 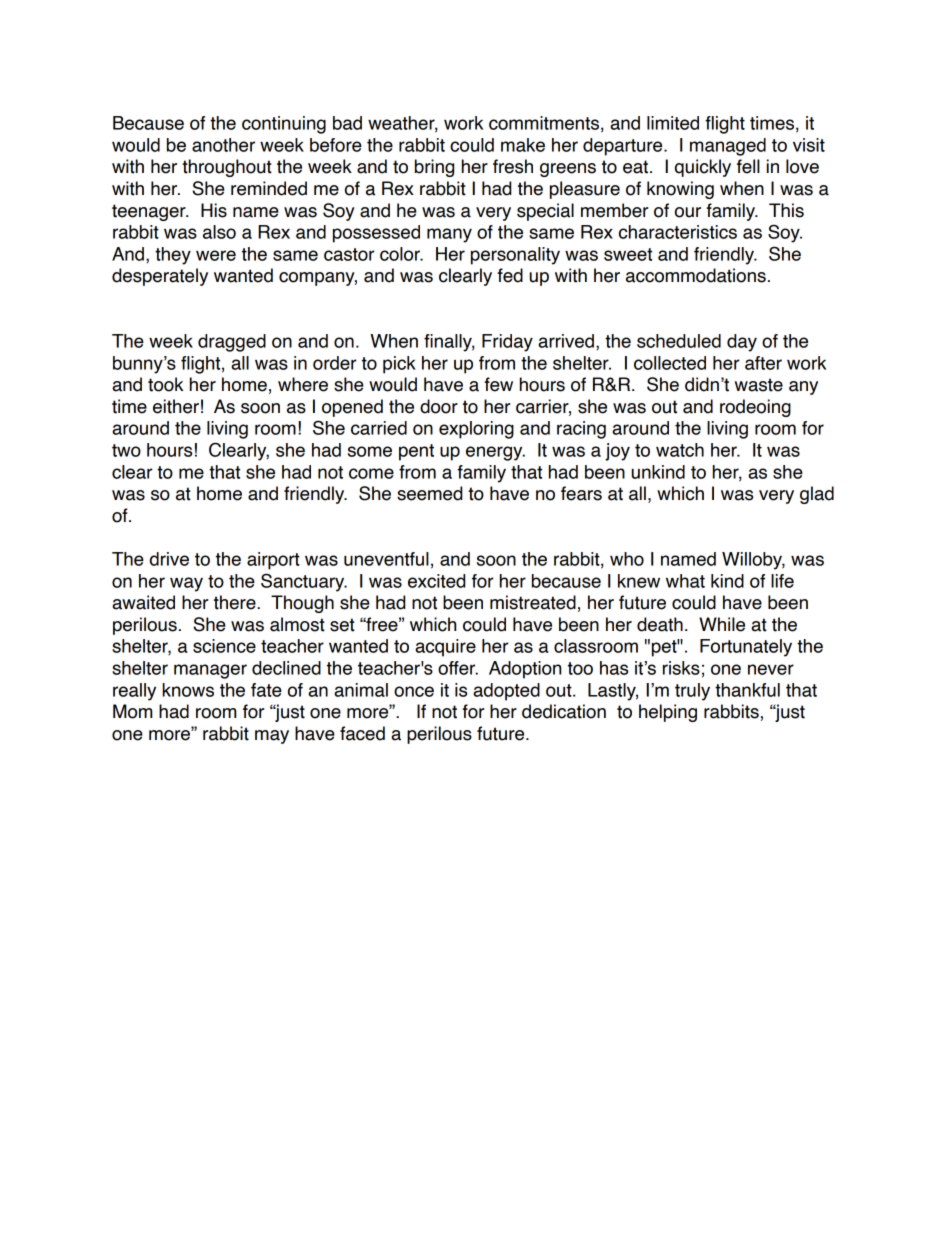 I want to click on seemed, so click(x=429, y=493).
